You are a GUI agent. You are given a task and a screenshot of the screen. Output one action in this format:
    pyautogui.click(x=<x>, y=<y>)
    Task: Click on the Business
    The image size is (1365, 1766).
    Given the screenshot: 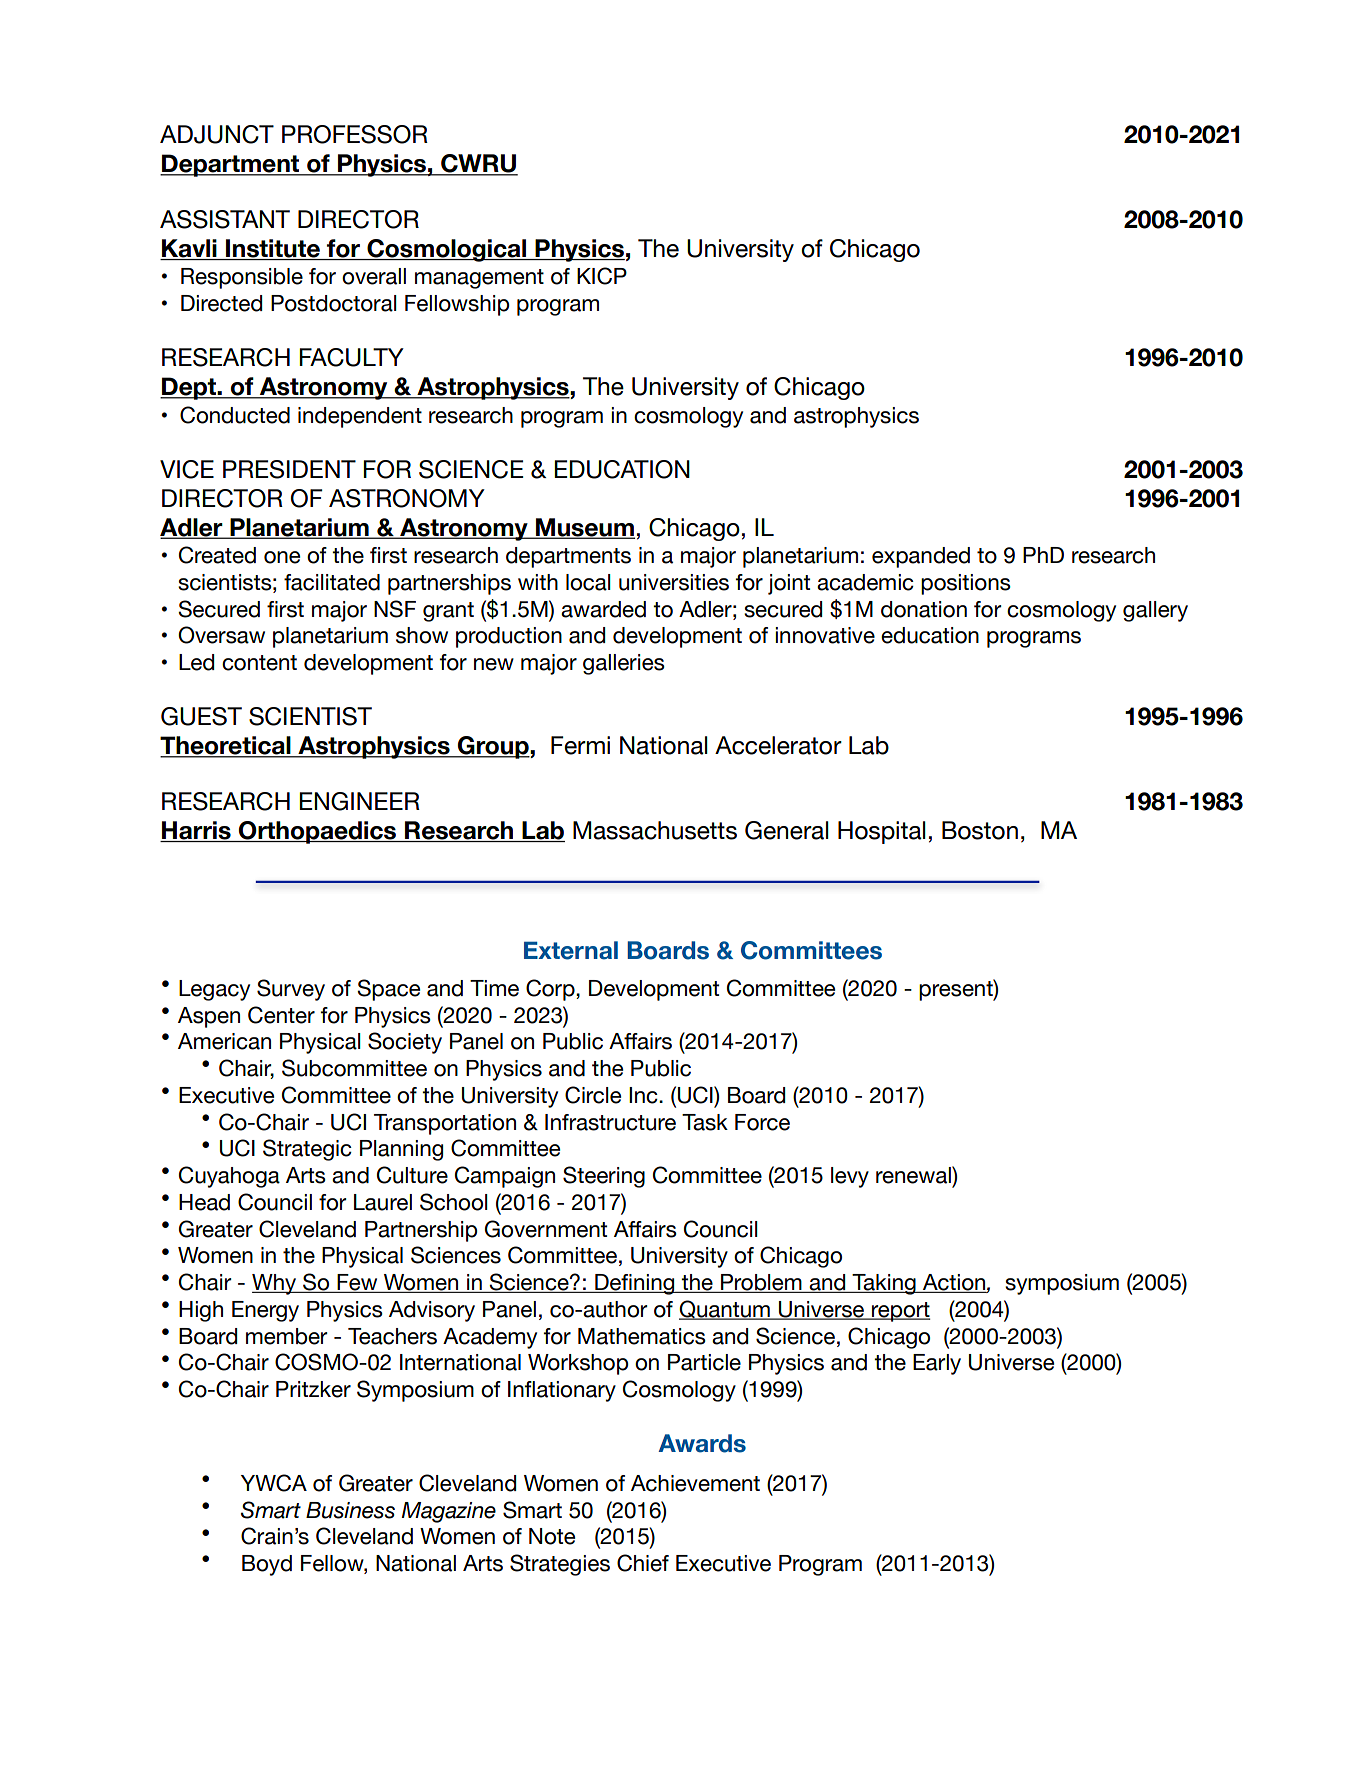 What is the action you would take?
    pyautogui.click(x=350, y=1510)
